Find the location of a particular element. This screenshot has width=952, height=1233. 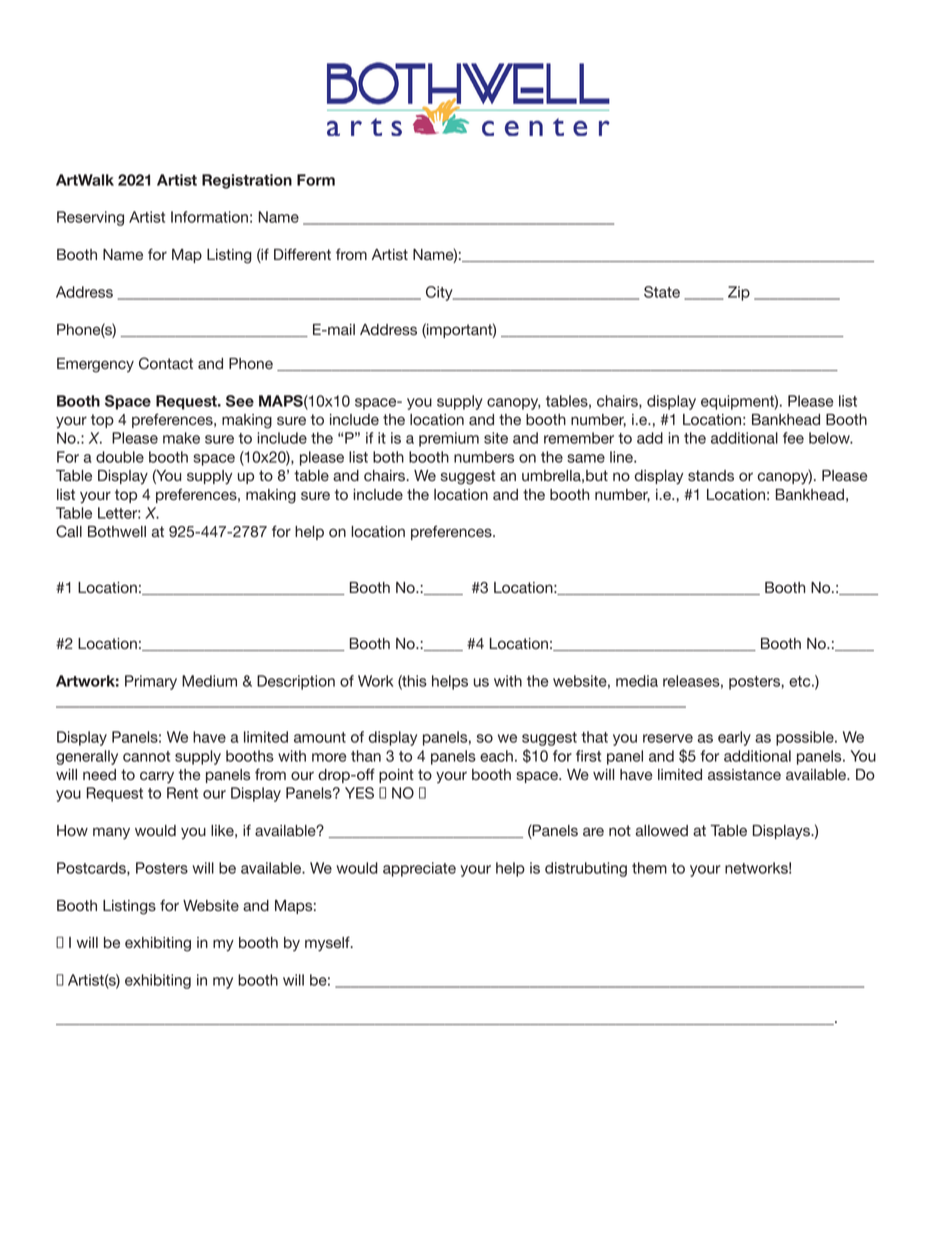

than is located at coordinates (366, 756).
